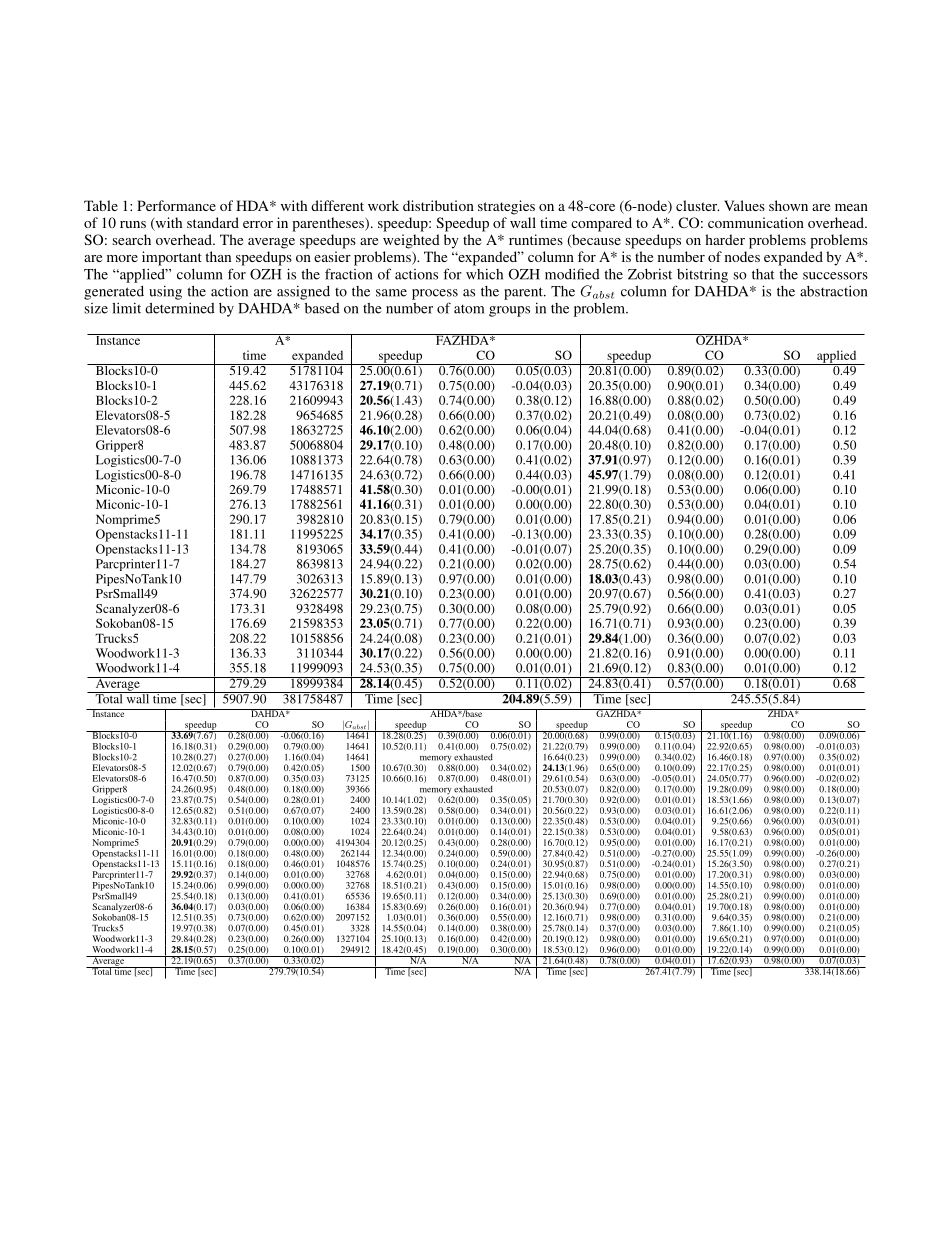 This screenshot has height=1233, width=952. Describe the element at coordinates (835, 276) in the screenshot. I see `successors` at that location.
